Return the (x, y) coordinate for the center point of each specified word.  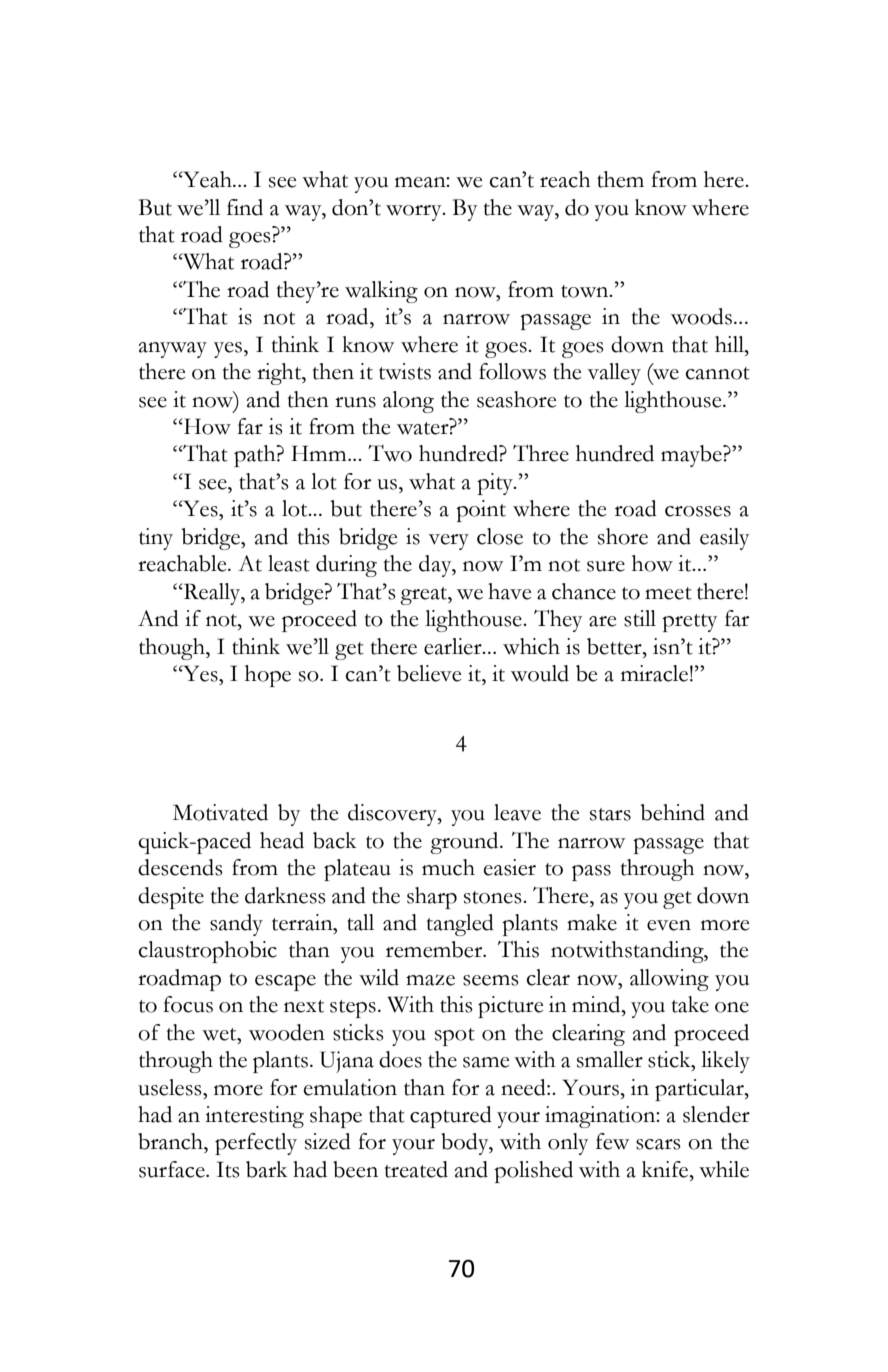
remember (435, 949)
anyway (172, 350)
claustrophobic (208, 952)
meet (668, 593)
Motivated (220, 812)
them (620, 179)
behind (673, 812)
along (408, 402)
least (289, 563)
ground (465, 843)
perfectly (256, 1144)
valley (614, 374)
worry (415, 213)
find (245, 207)
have (509, 591)
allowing (669, 980)
